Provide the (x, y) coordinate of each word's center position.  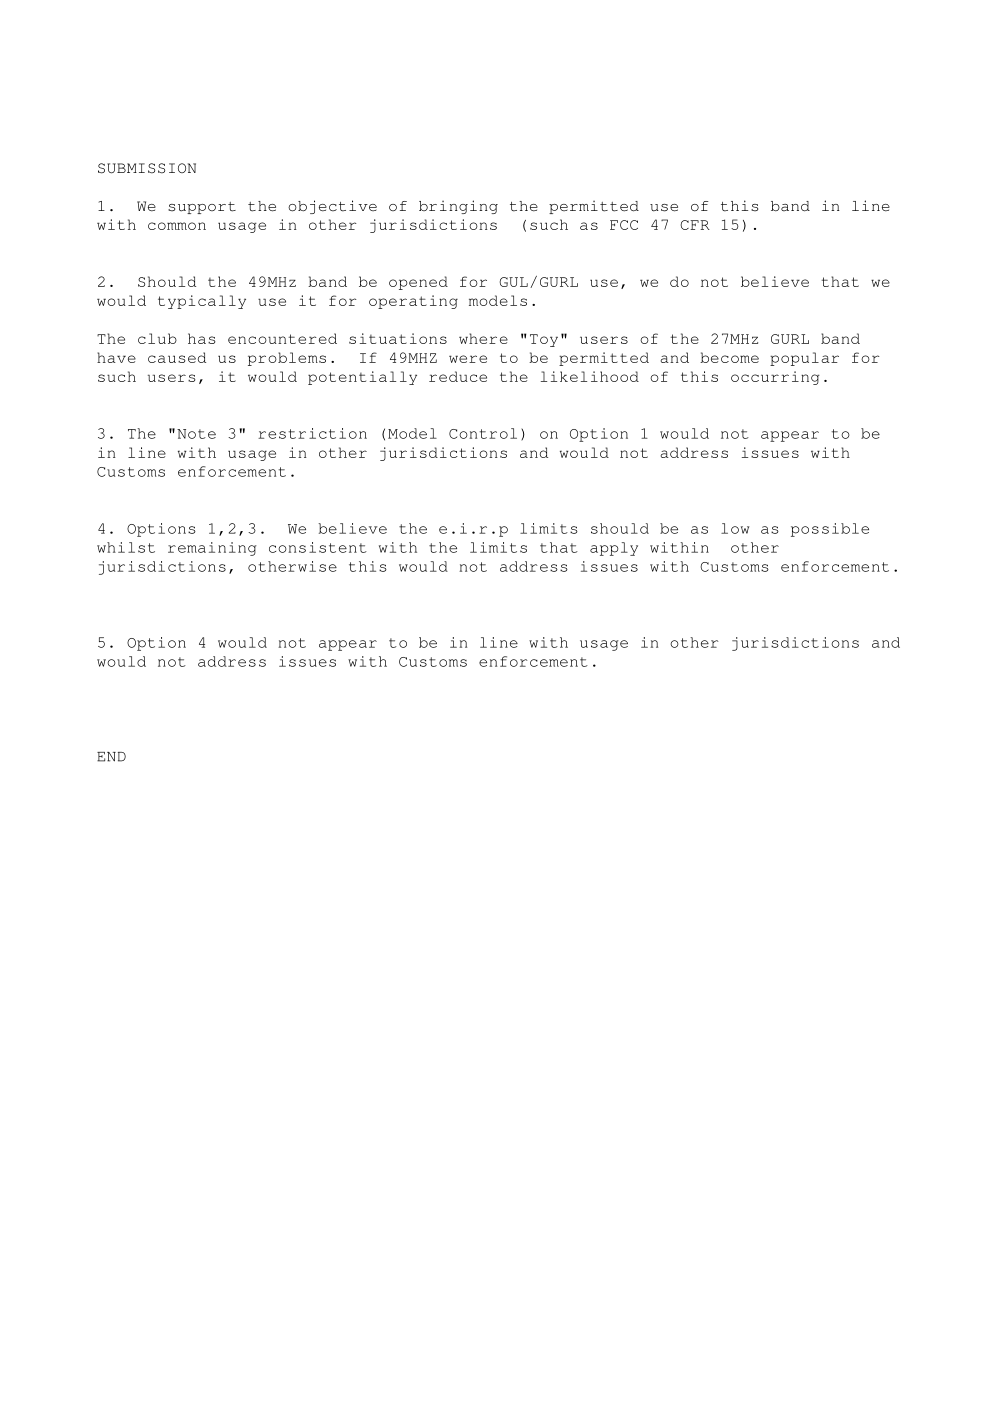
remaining (212, 549)
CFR (695, 225)
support (202, 208)
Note (196, 434)
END (111, 757)
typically (202, 302)
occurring (775, 378)
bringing (458, 207)
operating (413, 302)
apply (614, 549)
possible (830, 530)
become (729, 357)
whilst (126, 547)
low (735, 528)
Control (483, 433)
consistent (318, 547)
